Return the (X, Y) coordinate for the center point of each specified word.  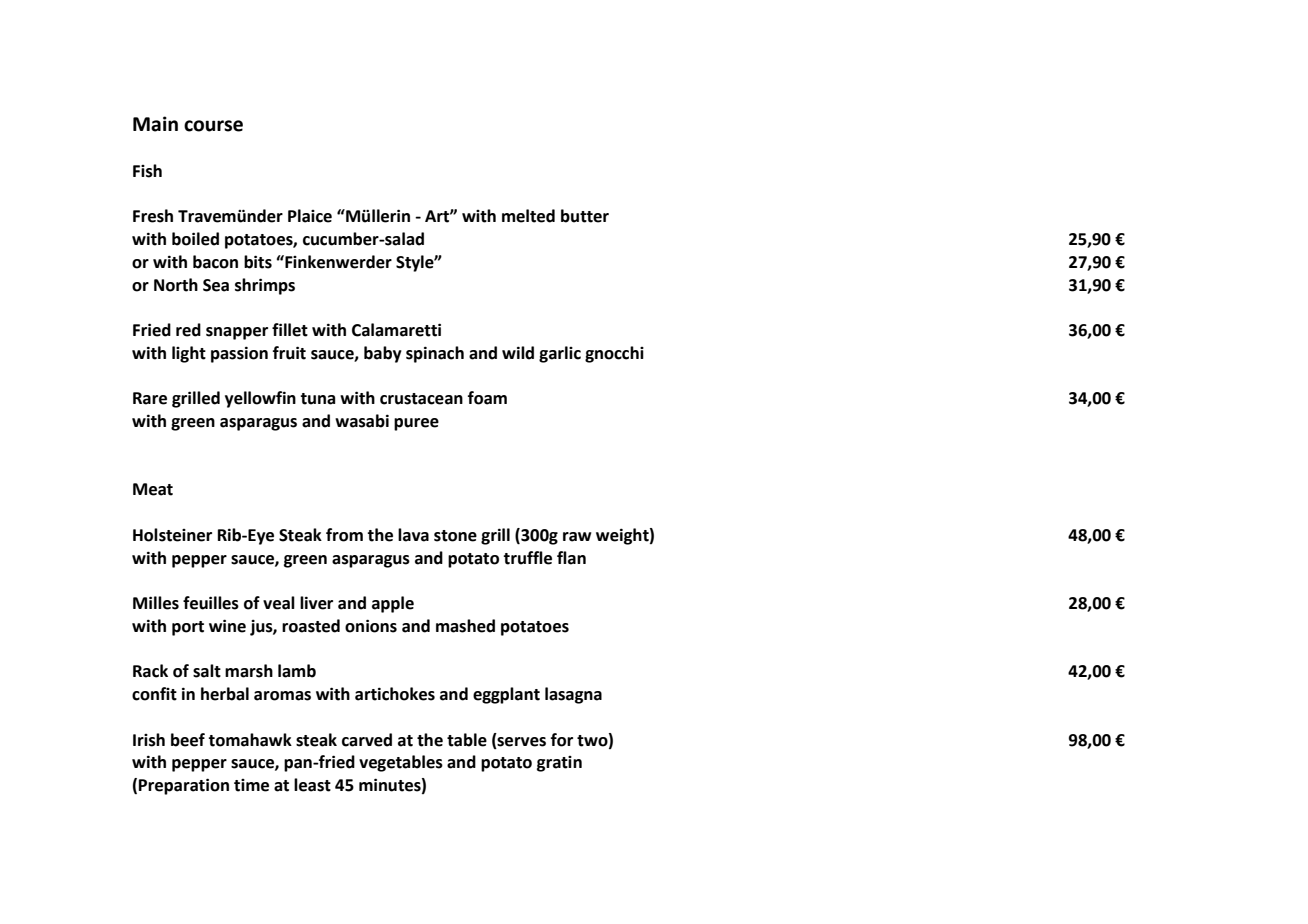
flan (571, 558)
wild (518, 353)
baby (383, 354)
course (213, 126)
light (189, 354)
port (188, 628)
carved (367, 740)
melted (528, 216)
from (344, 535)
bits (258, 262)
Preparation (184, 786)
